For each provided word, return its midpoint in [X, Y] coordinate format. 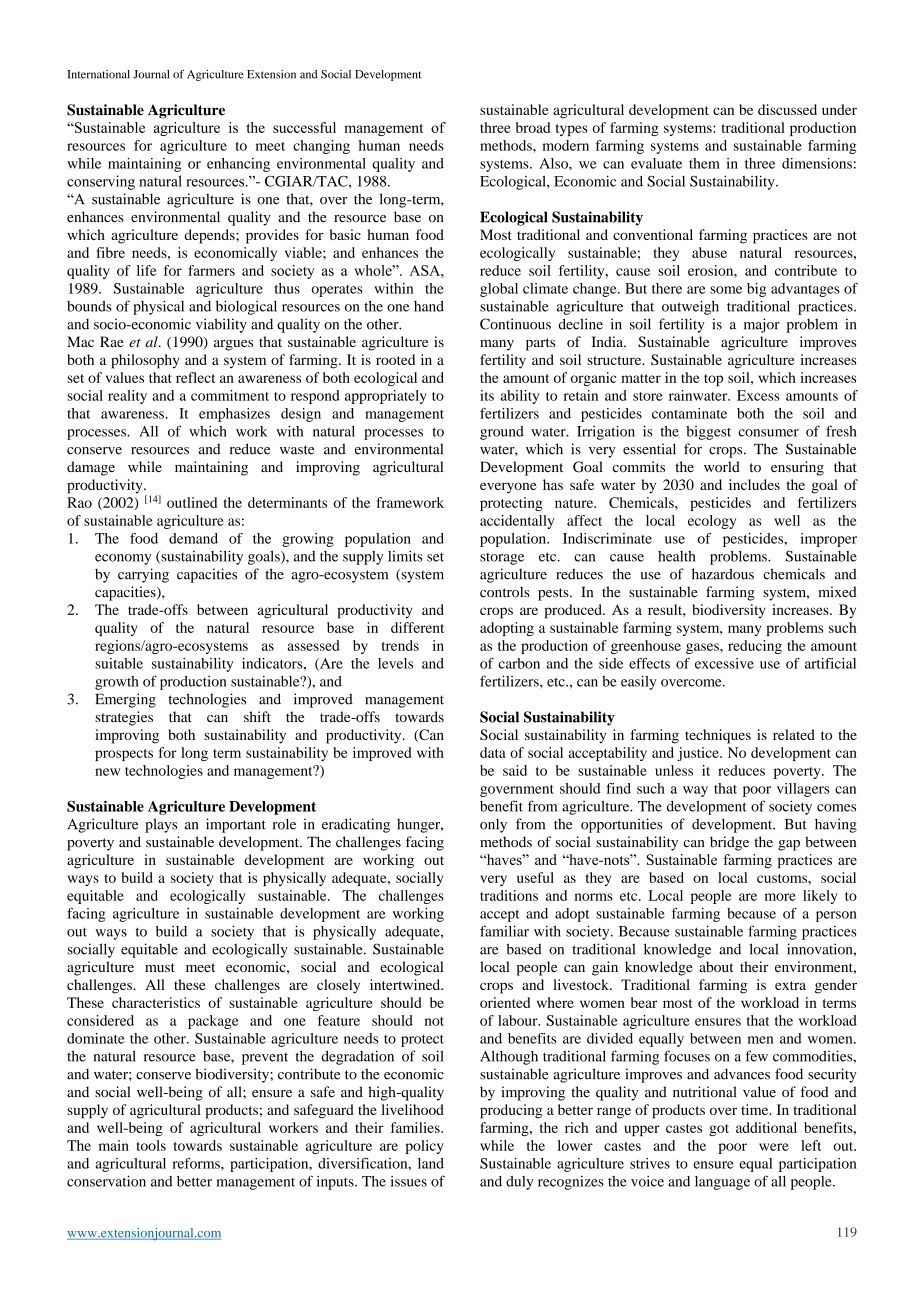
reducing [755, 647]
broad [533, 127]
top [713, 380]
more [780, 897]
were [774, 1147]
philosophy [145, 361]
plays [161, 825]
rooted [395, 359]
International [98, 74]
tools [151, 1145]
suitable [119, 663]
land [431, 1163]
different [417, 627]
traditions [509, 895]
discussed [787, 109]
